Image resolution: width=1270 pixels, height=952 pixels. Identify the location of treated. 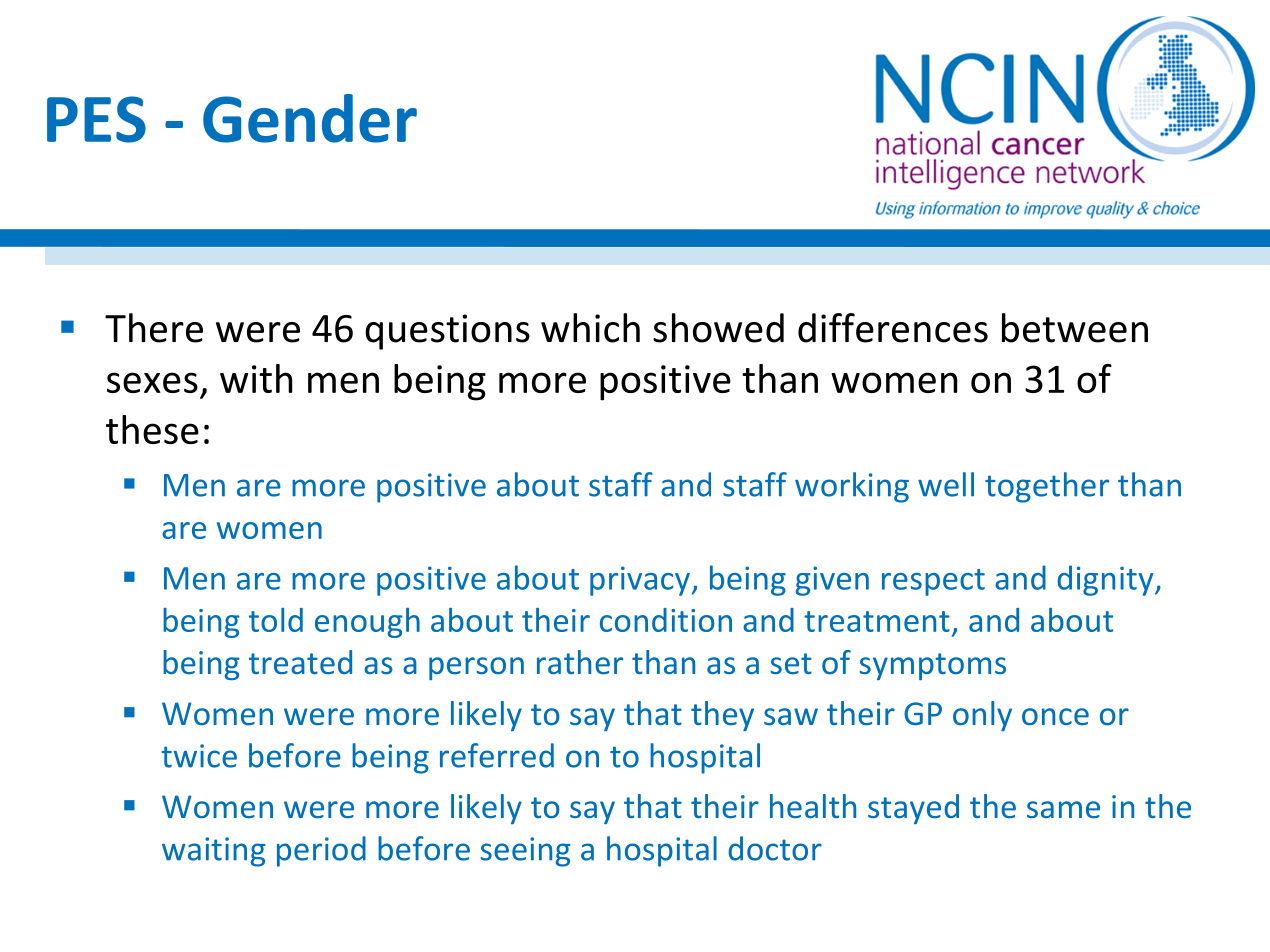
(300, 662).
